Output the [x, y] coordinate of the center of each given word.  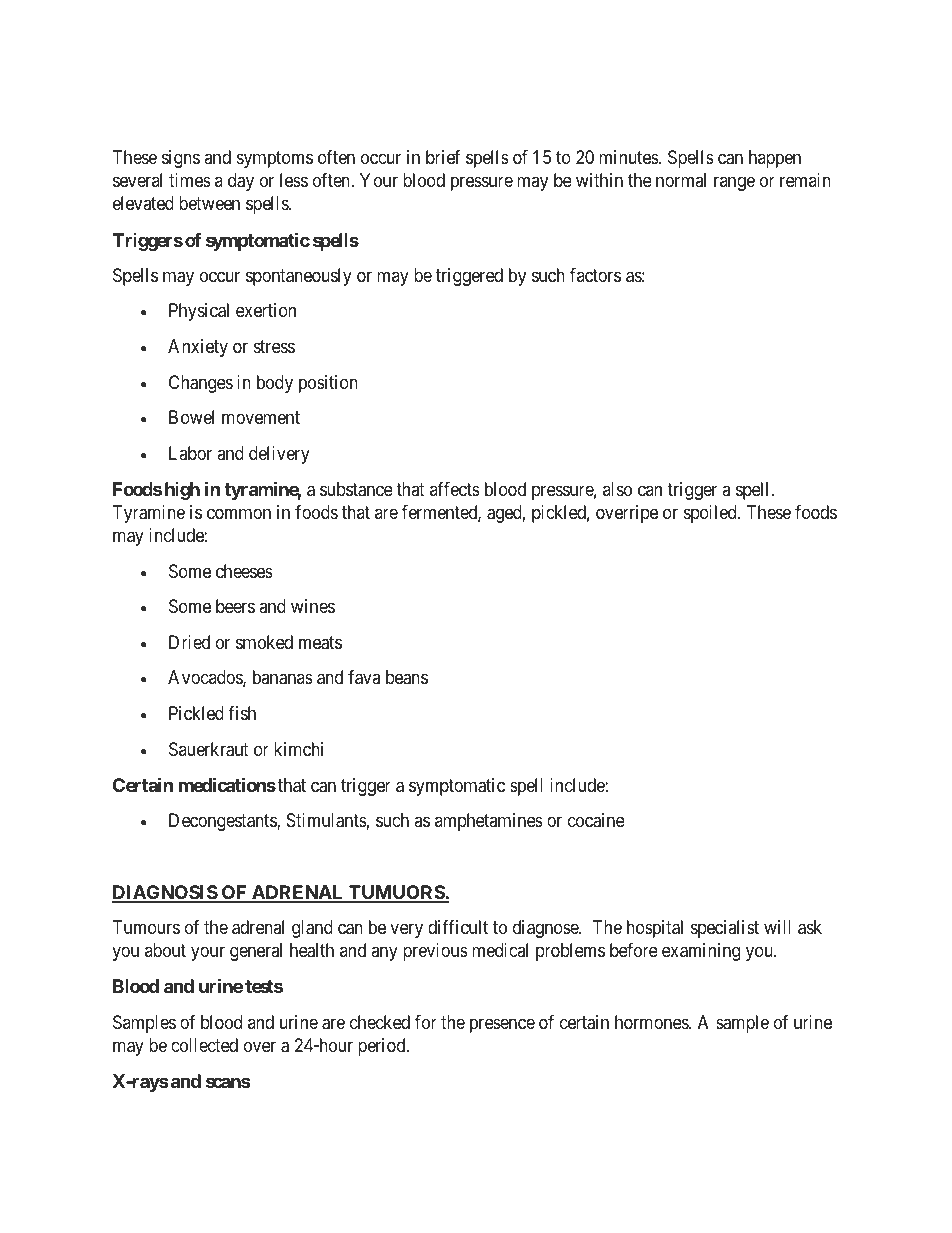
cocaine [596, 820]
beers [235, 606]
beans [407, 677]
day [241, 182]
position [328, 384]
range [734, 184]
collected [204, 1045]
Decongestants [223, 822]
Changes [201, 384]
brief [443, 157]
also [617, 489]
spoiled [711, 514]
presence [502, 1025]
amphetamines [489, 822]
